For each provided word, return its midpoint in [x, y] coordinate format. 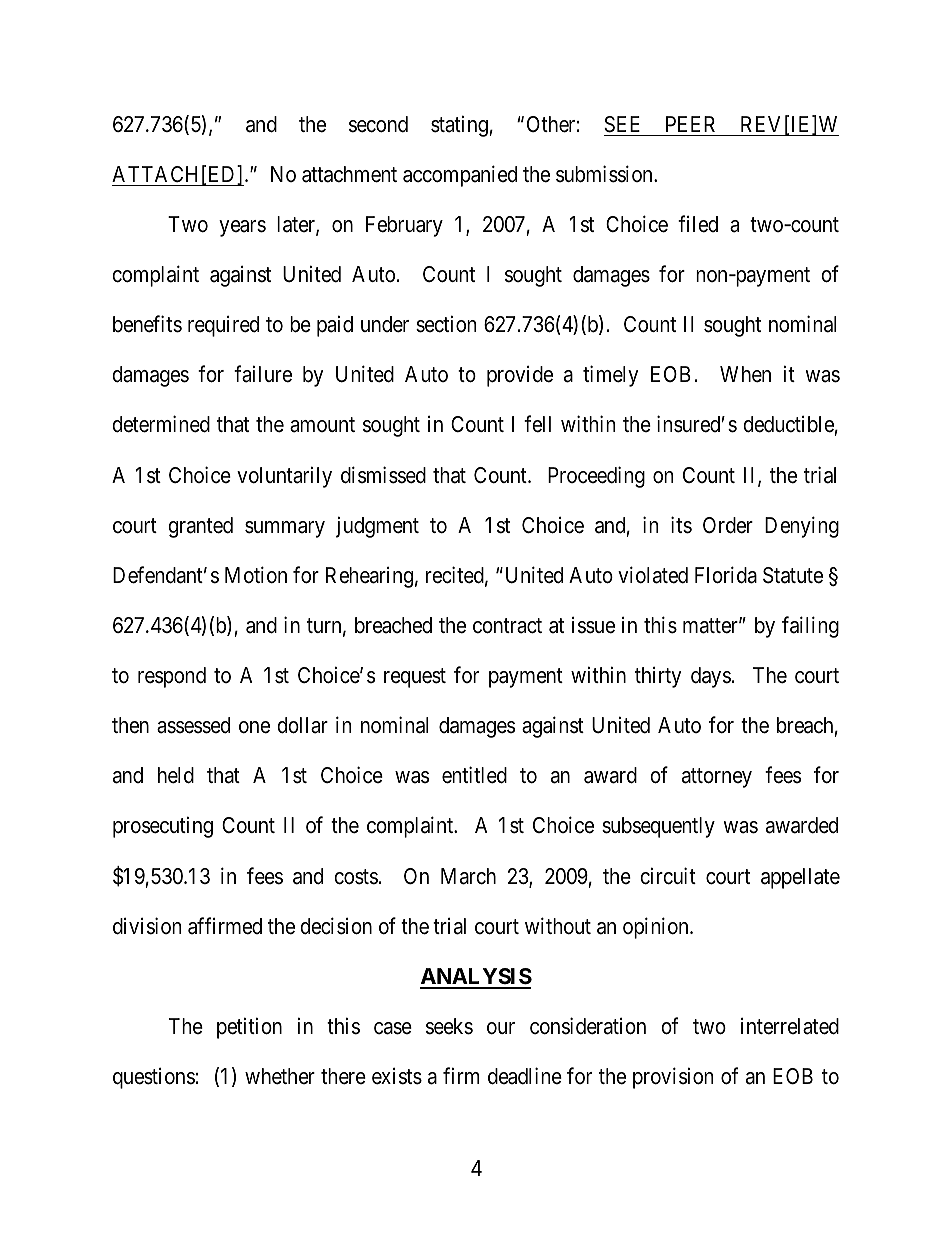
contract [507, 626]
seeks [449, 1026]
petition [249, 1028]
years [242, 228]
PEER [690, 124]
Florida [726, 575]
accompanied [460, 176]
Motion [256, 575]
